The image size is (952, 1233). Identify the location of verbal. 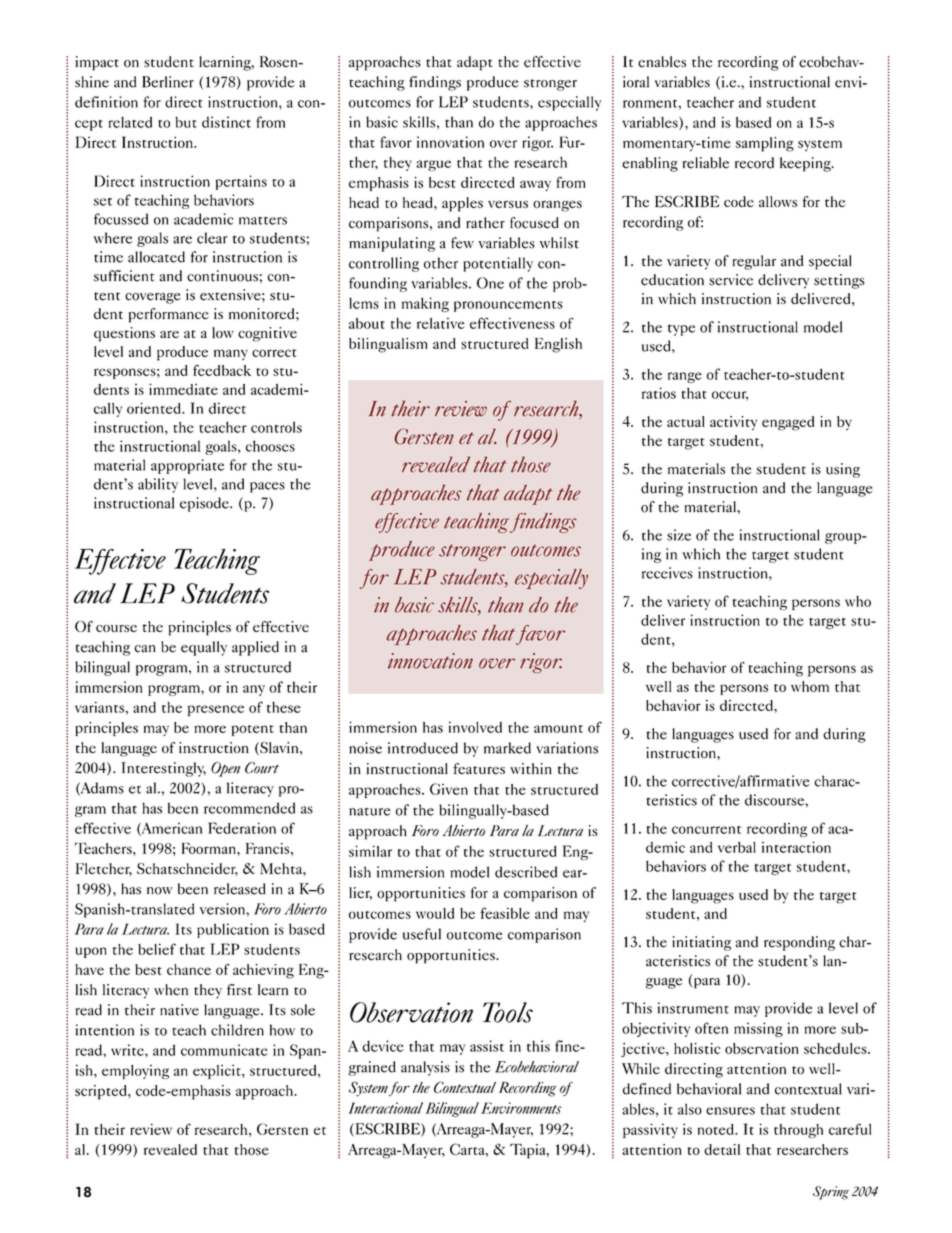
(737, 847).
